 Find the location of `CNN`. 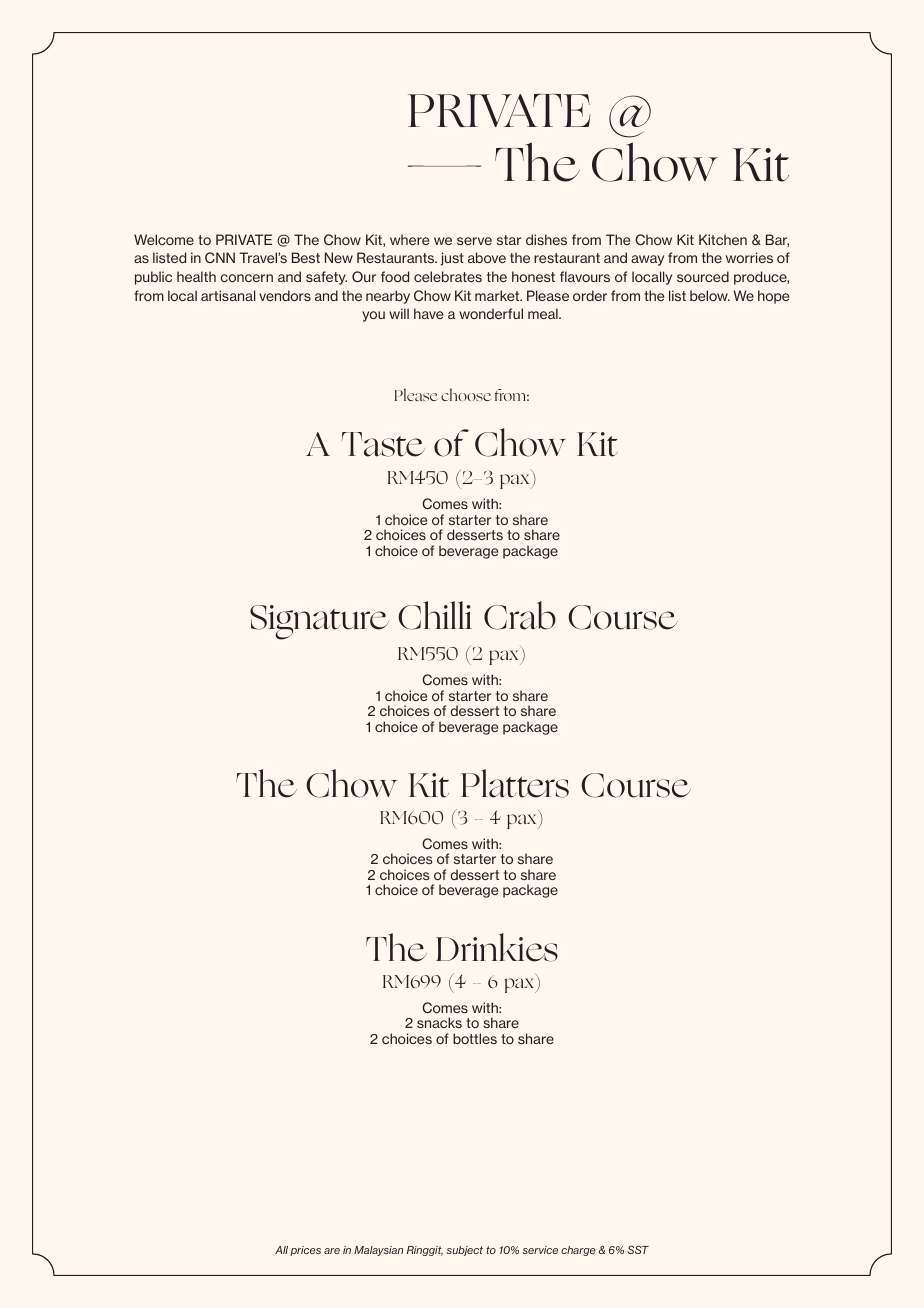

CNN is located at coordinates (220, 257).
